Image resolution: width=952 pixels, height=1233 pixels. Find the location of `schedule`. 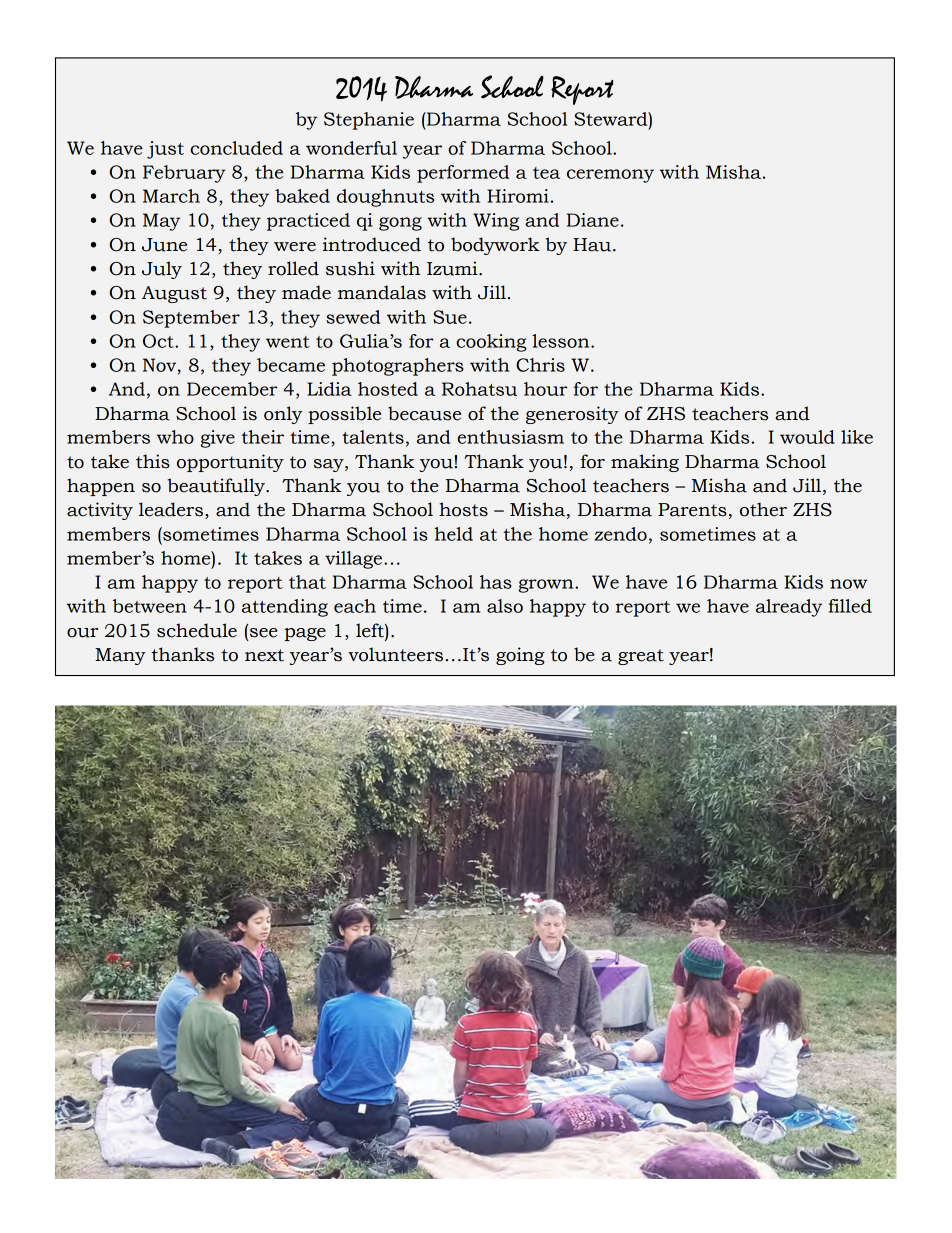

schedule is located at coordinates (197, 630).
